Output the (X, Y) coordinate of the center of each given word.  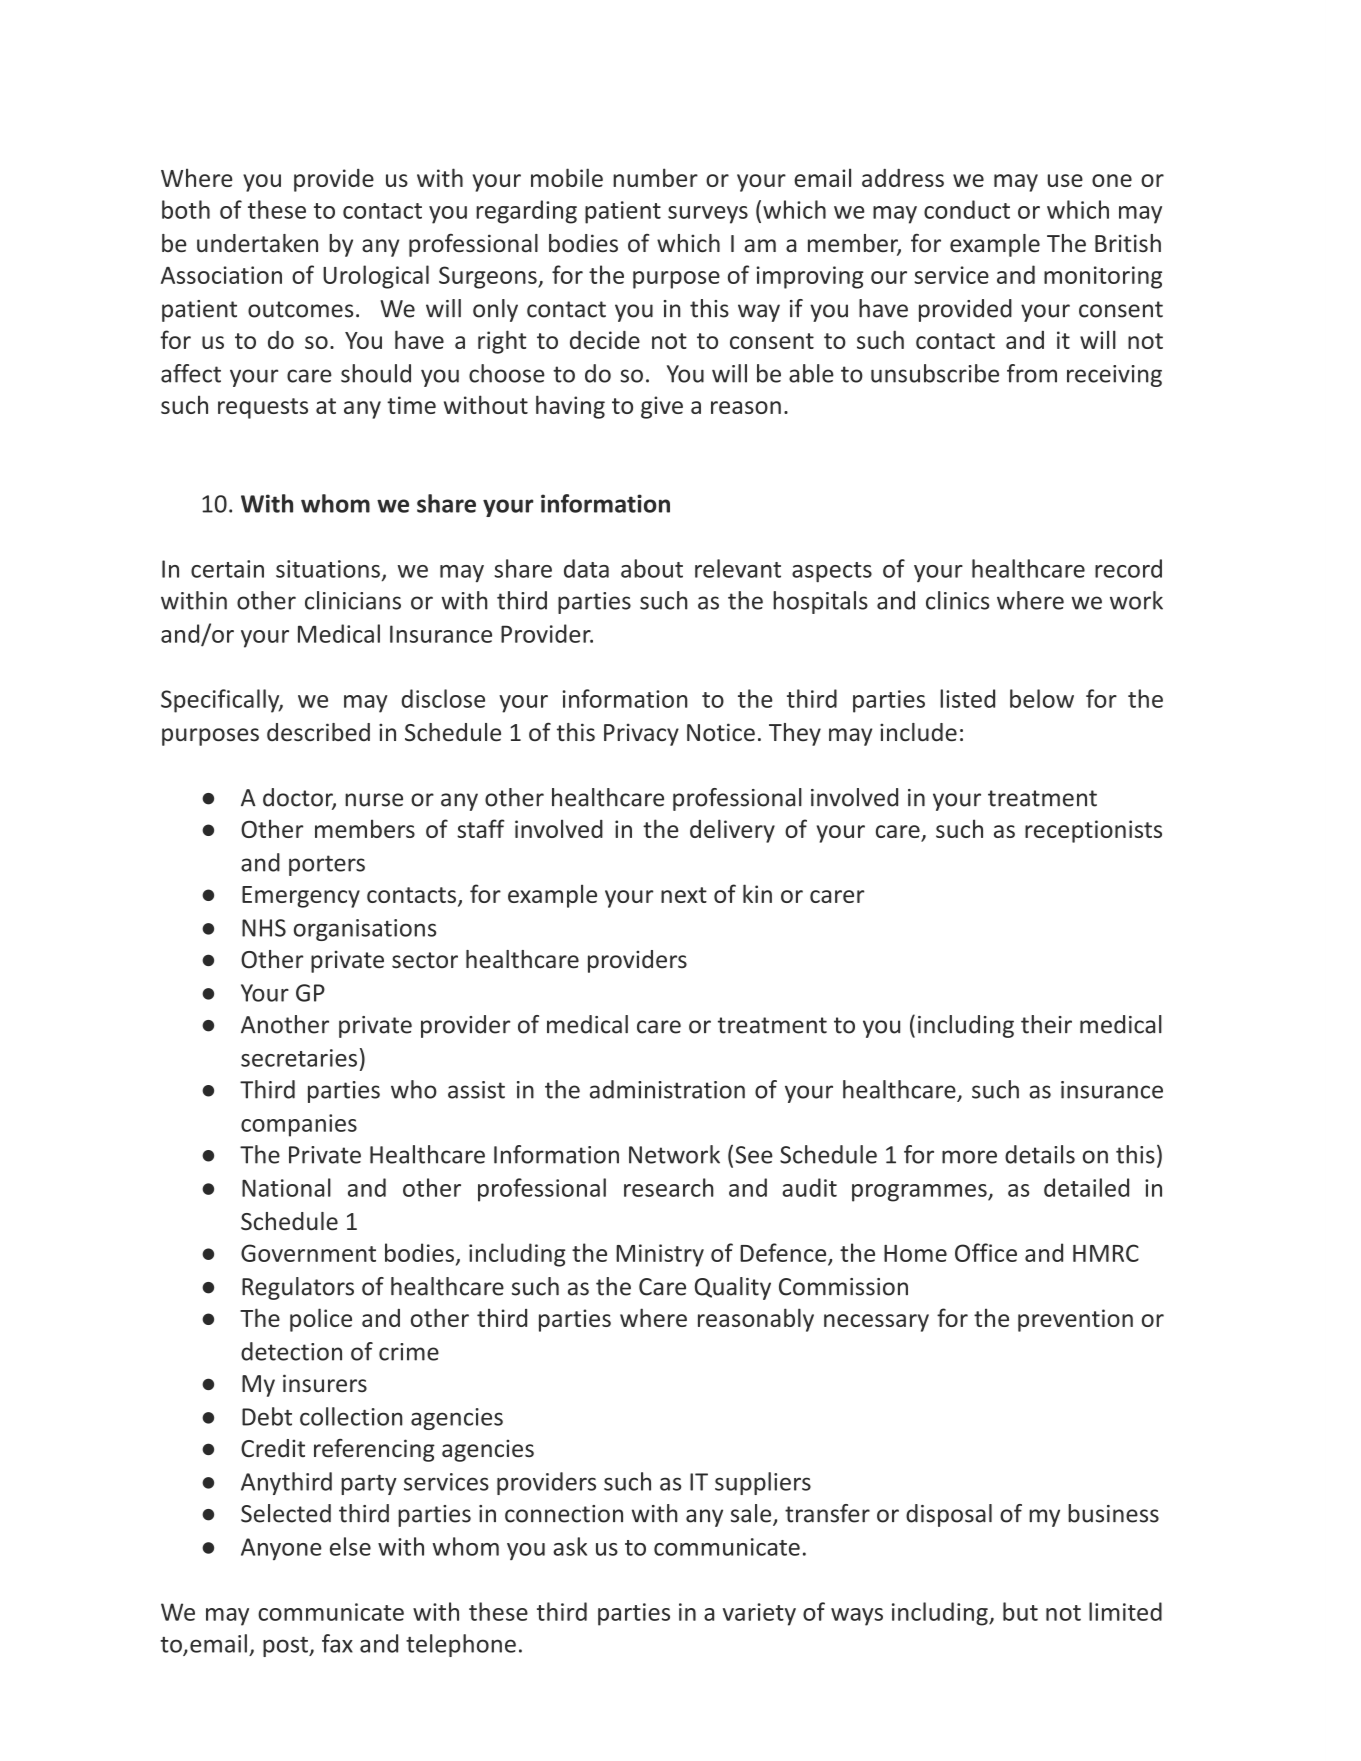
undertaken (257, 243)
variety (759, 1614)
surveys (708, 215)
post (286, 1647)
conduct (967, 209)
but (1020, 1611)
